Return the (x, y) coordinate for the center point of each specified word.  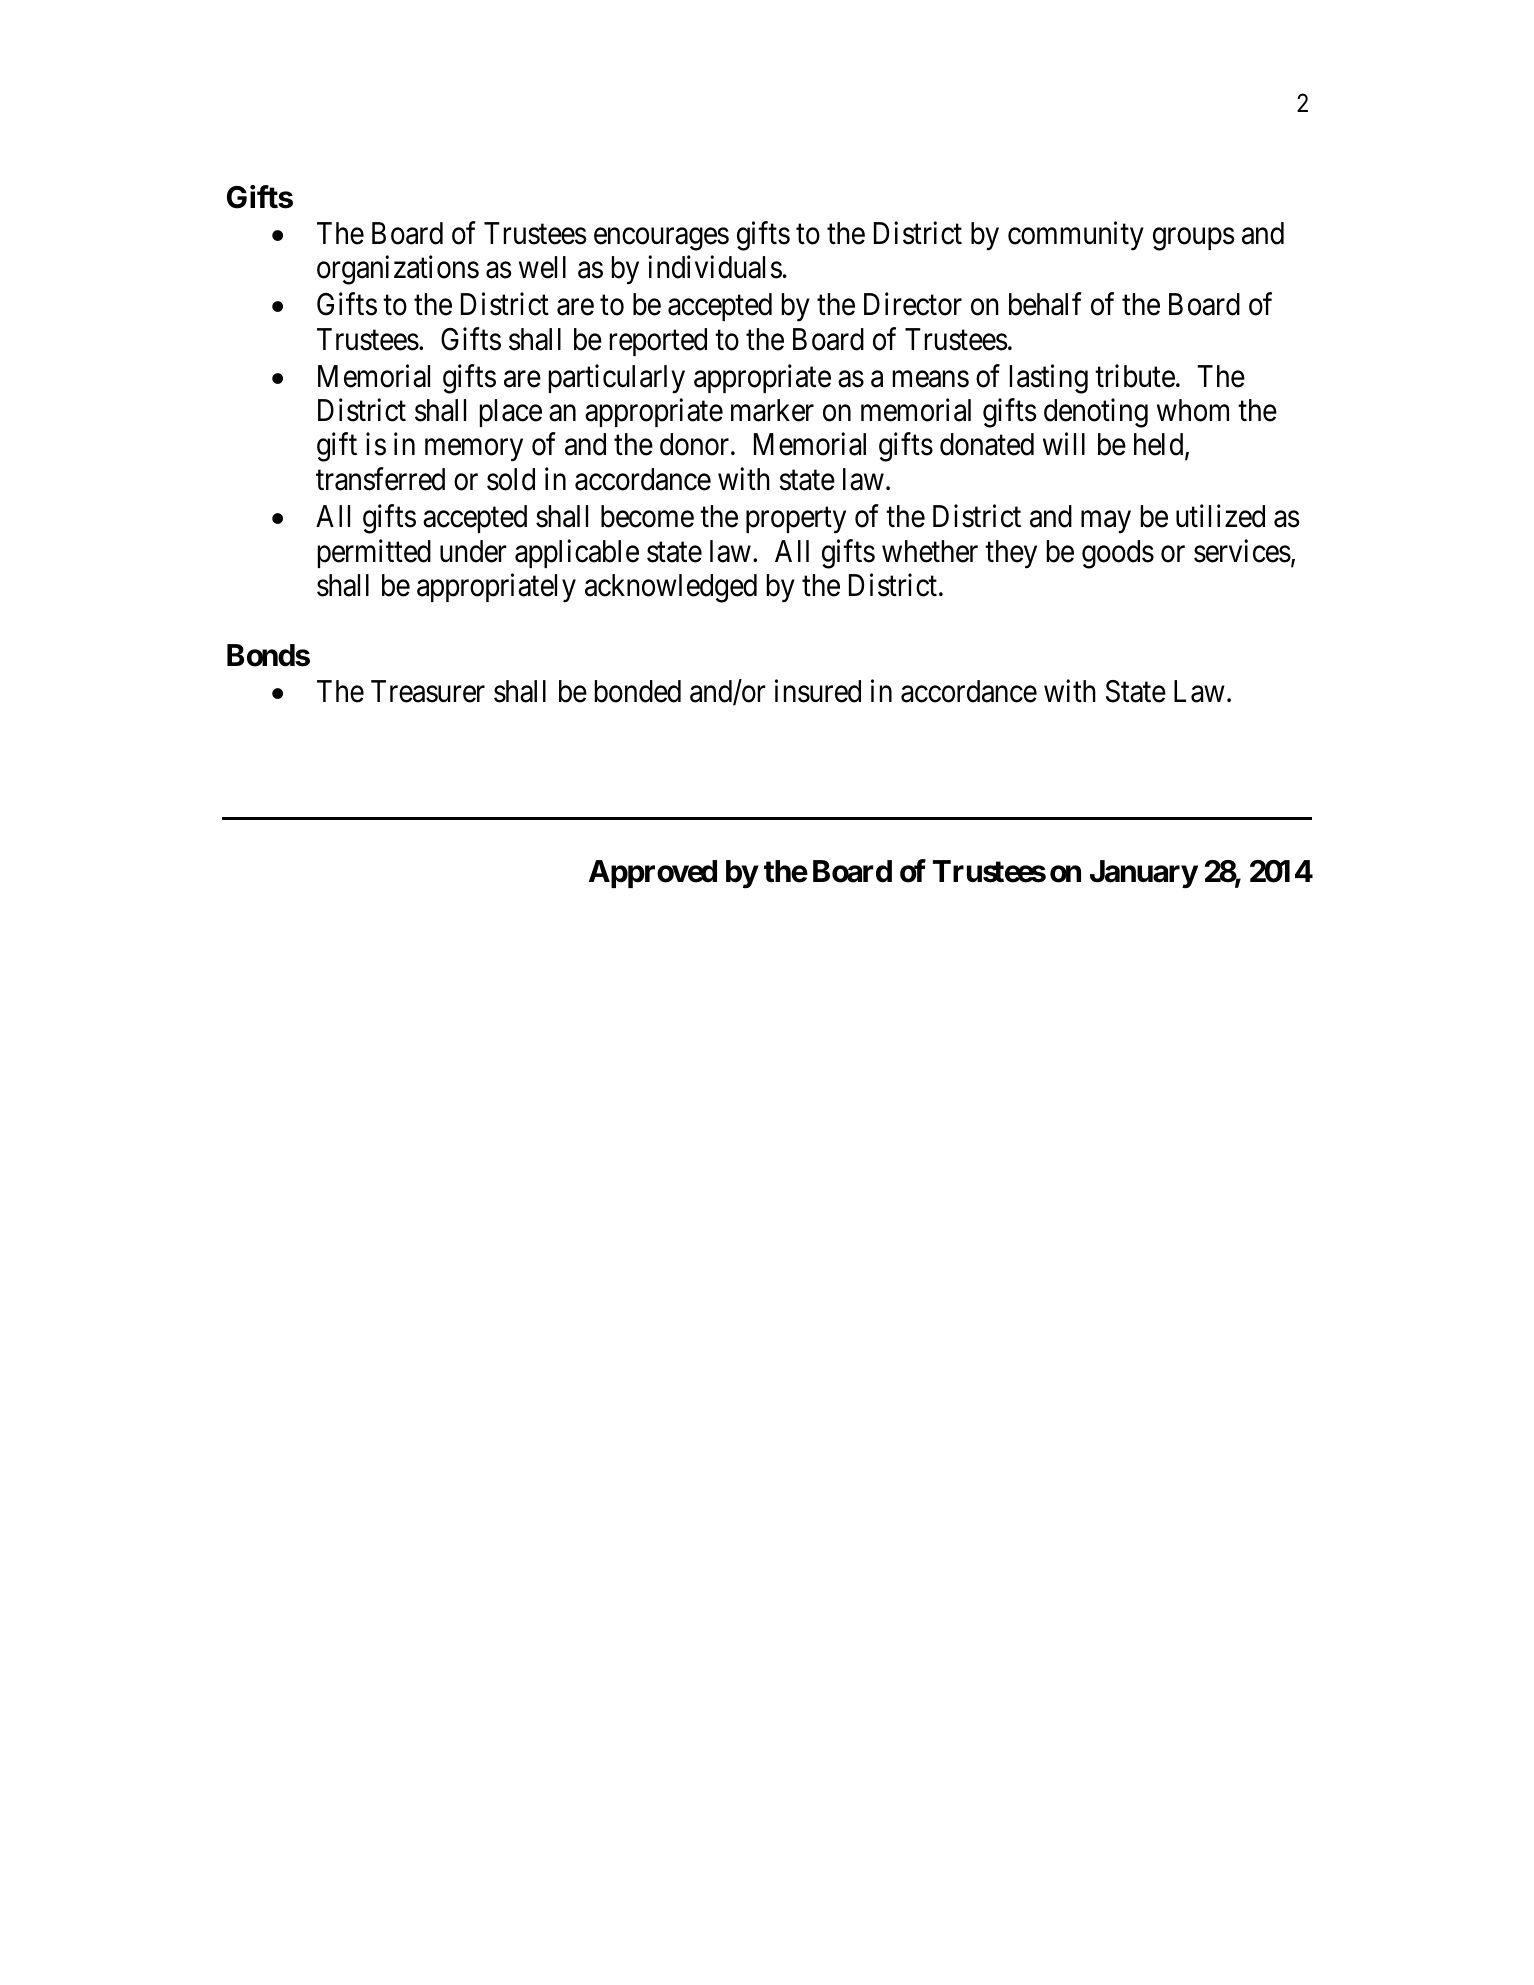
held (1160, 446)
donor (696, 444)
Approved (653, 874)
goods (1118, 554)
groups (1194, 239)
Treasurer (428, 692)
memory (474, 451)
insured (818, 691)
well (542, 267)
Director (913, 304)
